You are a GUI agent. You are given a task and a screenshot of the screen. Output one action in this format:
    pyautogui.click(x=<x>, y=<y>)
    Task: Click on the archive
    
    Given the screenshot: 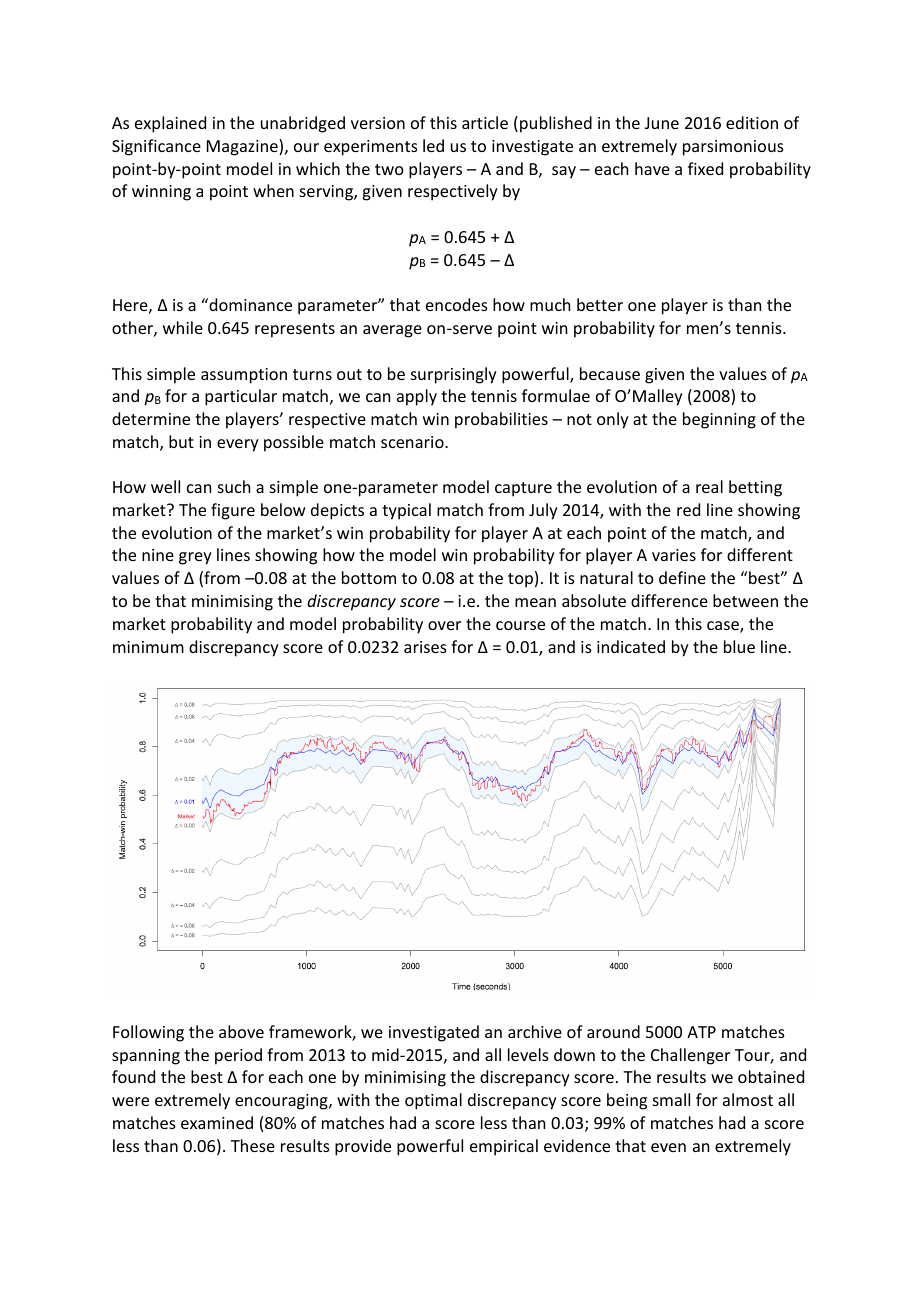 What is the action you would take?
    pyautogui.click(x=535, y=1031)
